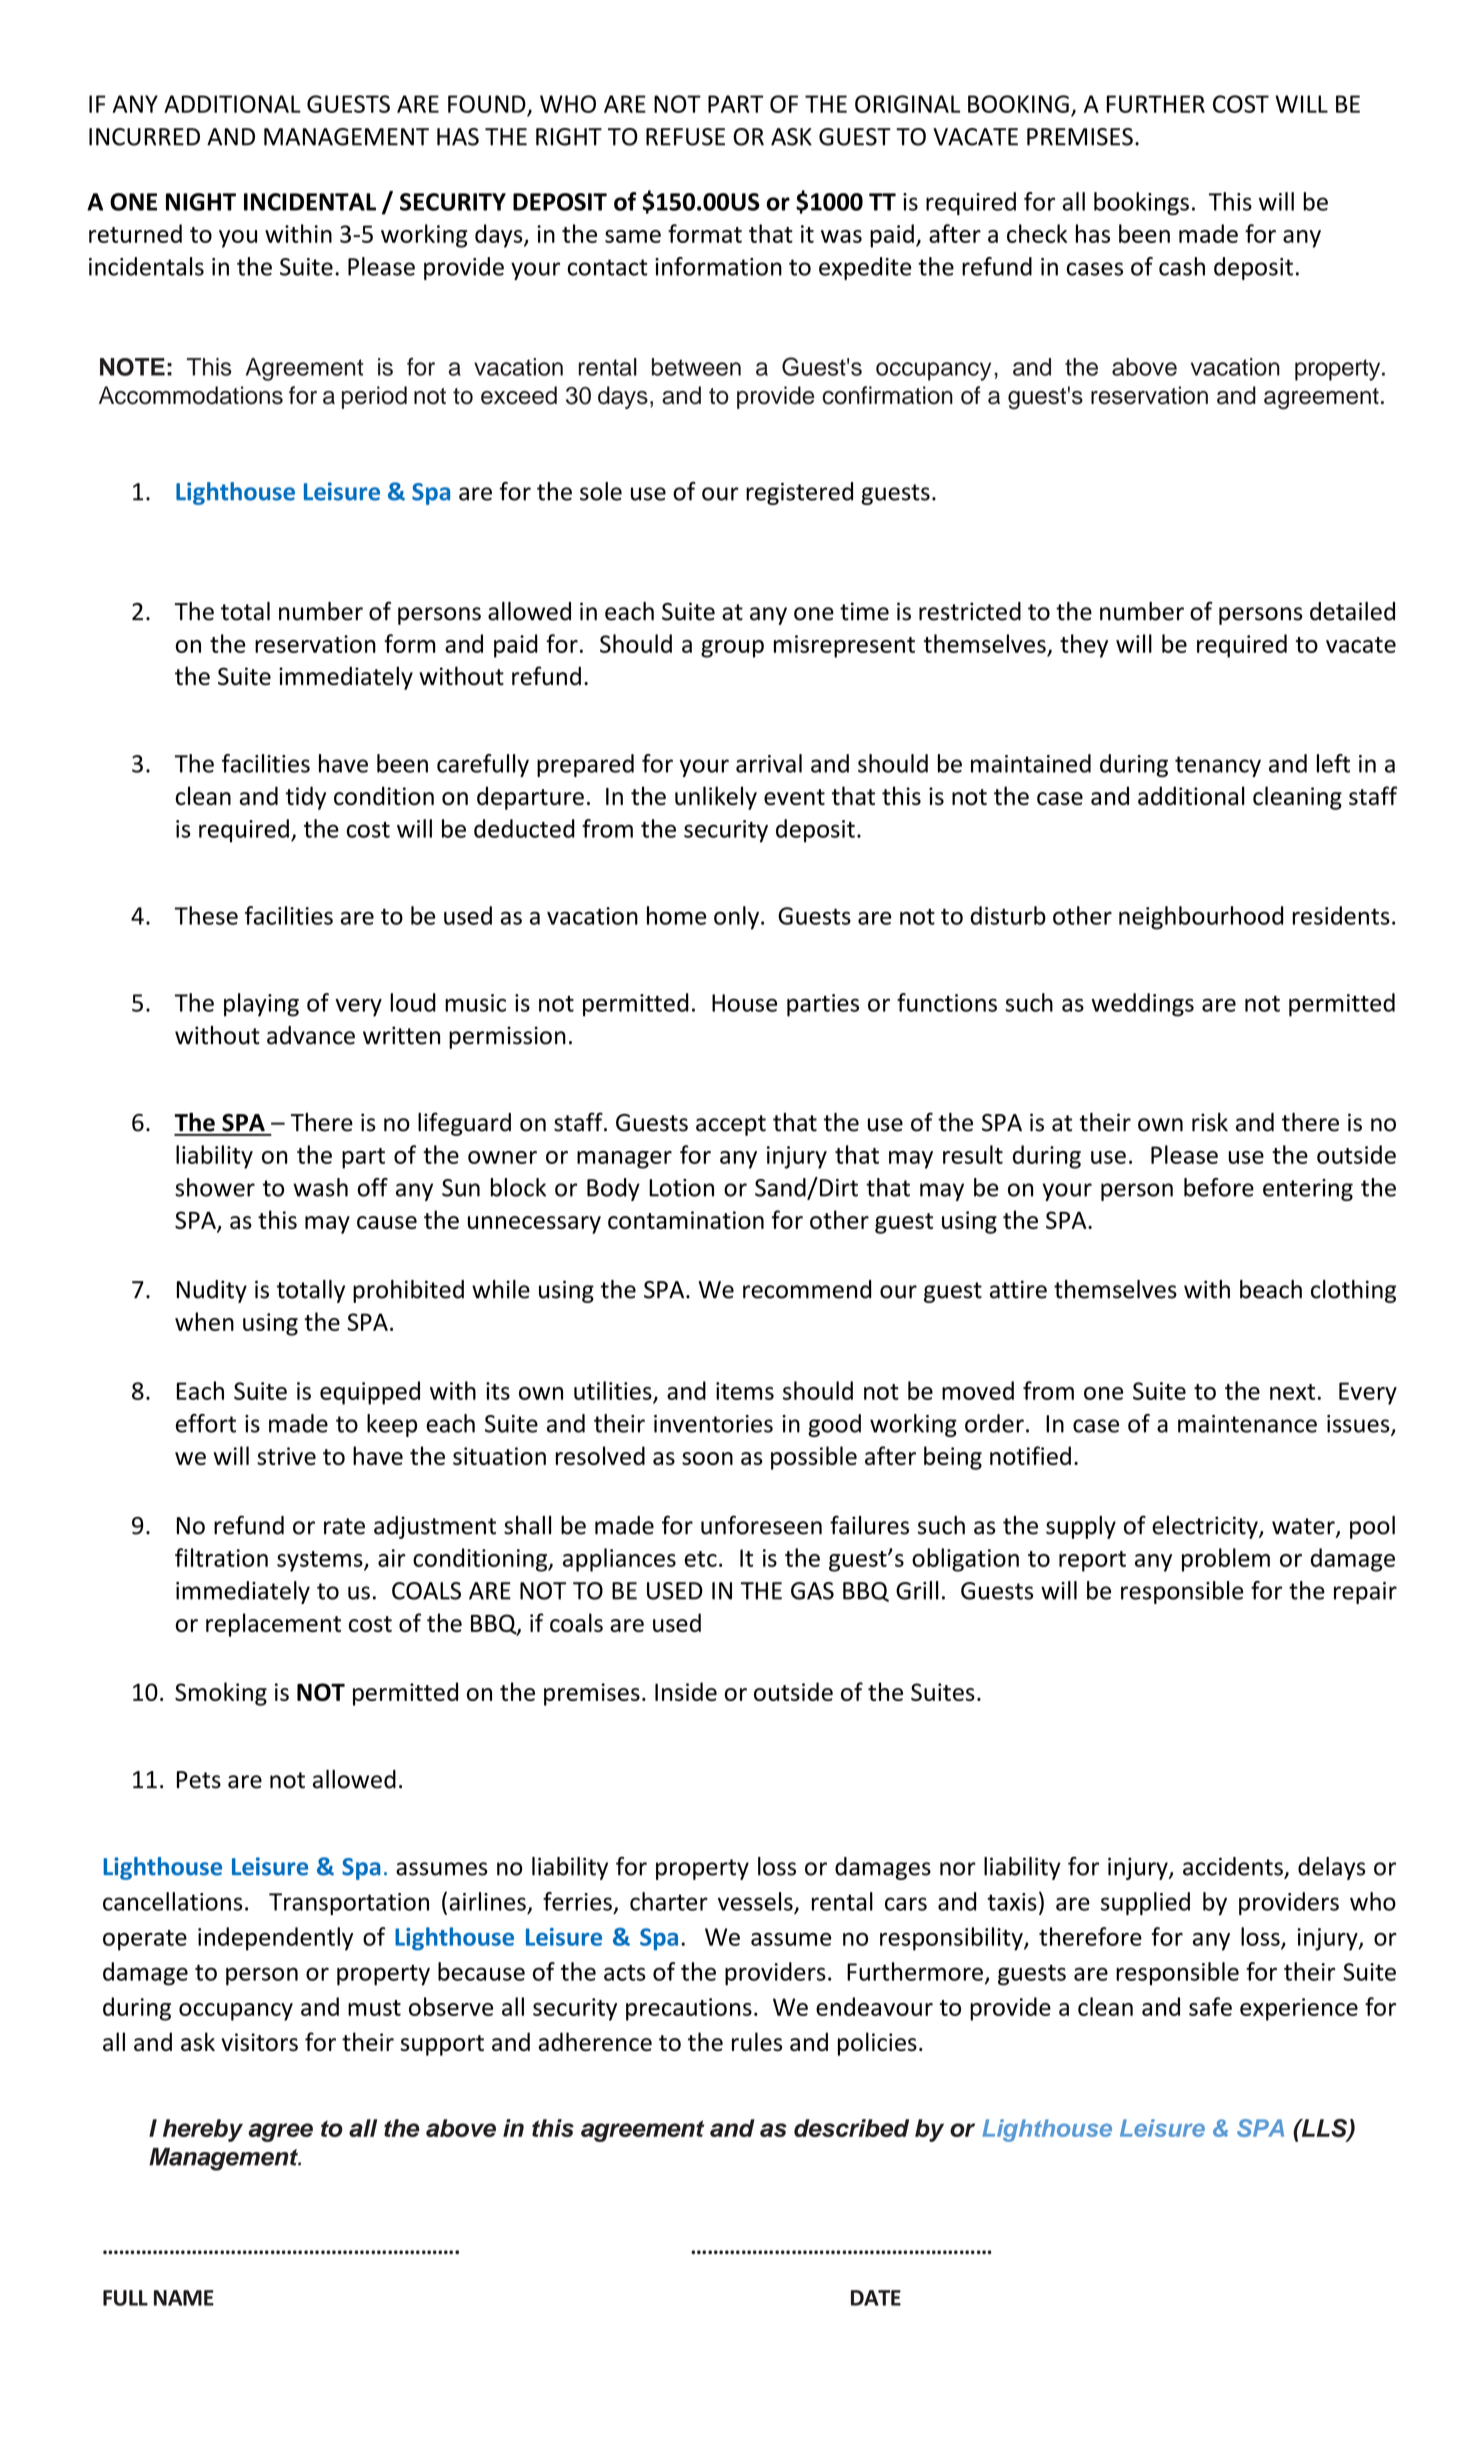 The height and width of the image is (2444, 1484). I want to click on REFUSE, so click(685, 137).
